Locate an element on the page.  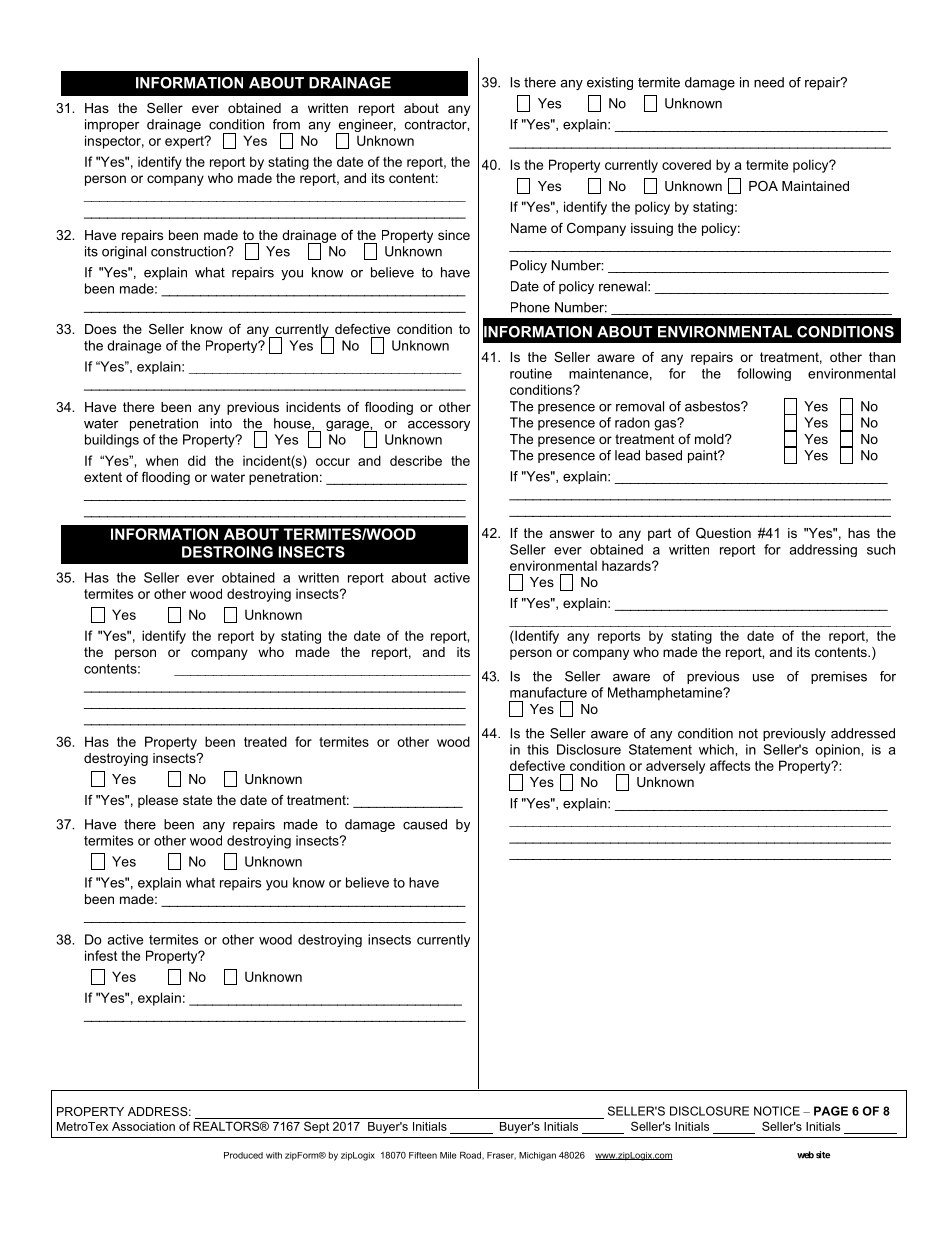
need is located at coordinates (769, 82).
